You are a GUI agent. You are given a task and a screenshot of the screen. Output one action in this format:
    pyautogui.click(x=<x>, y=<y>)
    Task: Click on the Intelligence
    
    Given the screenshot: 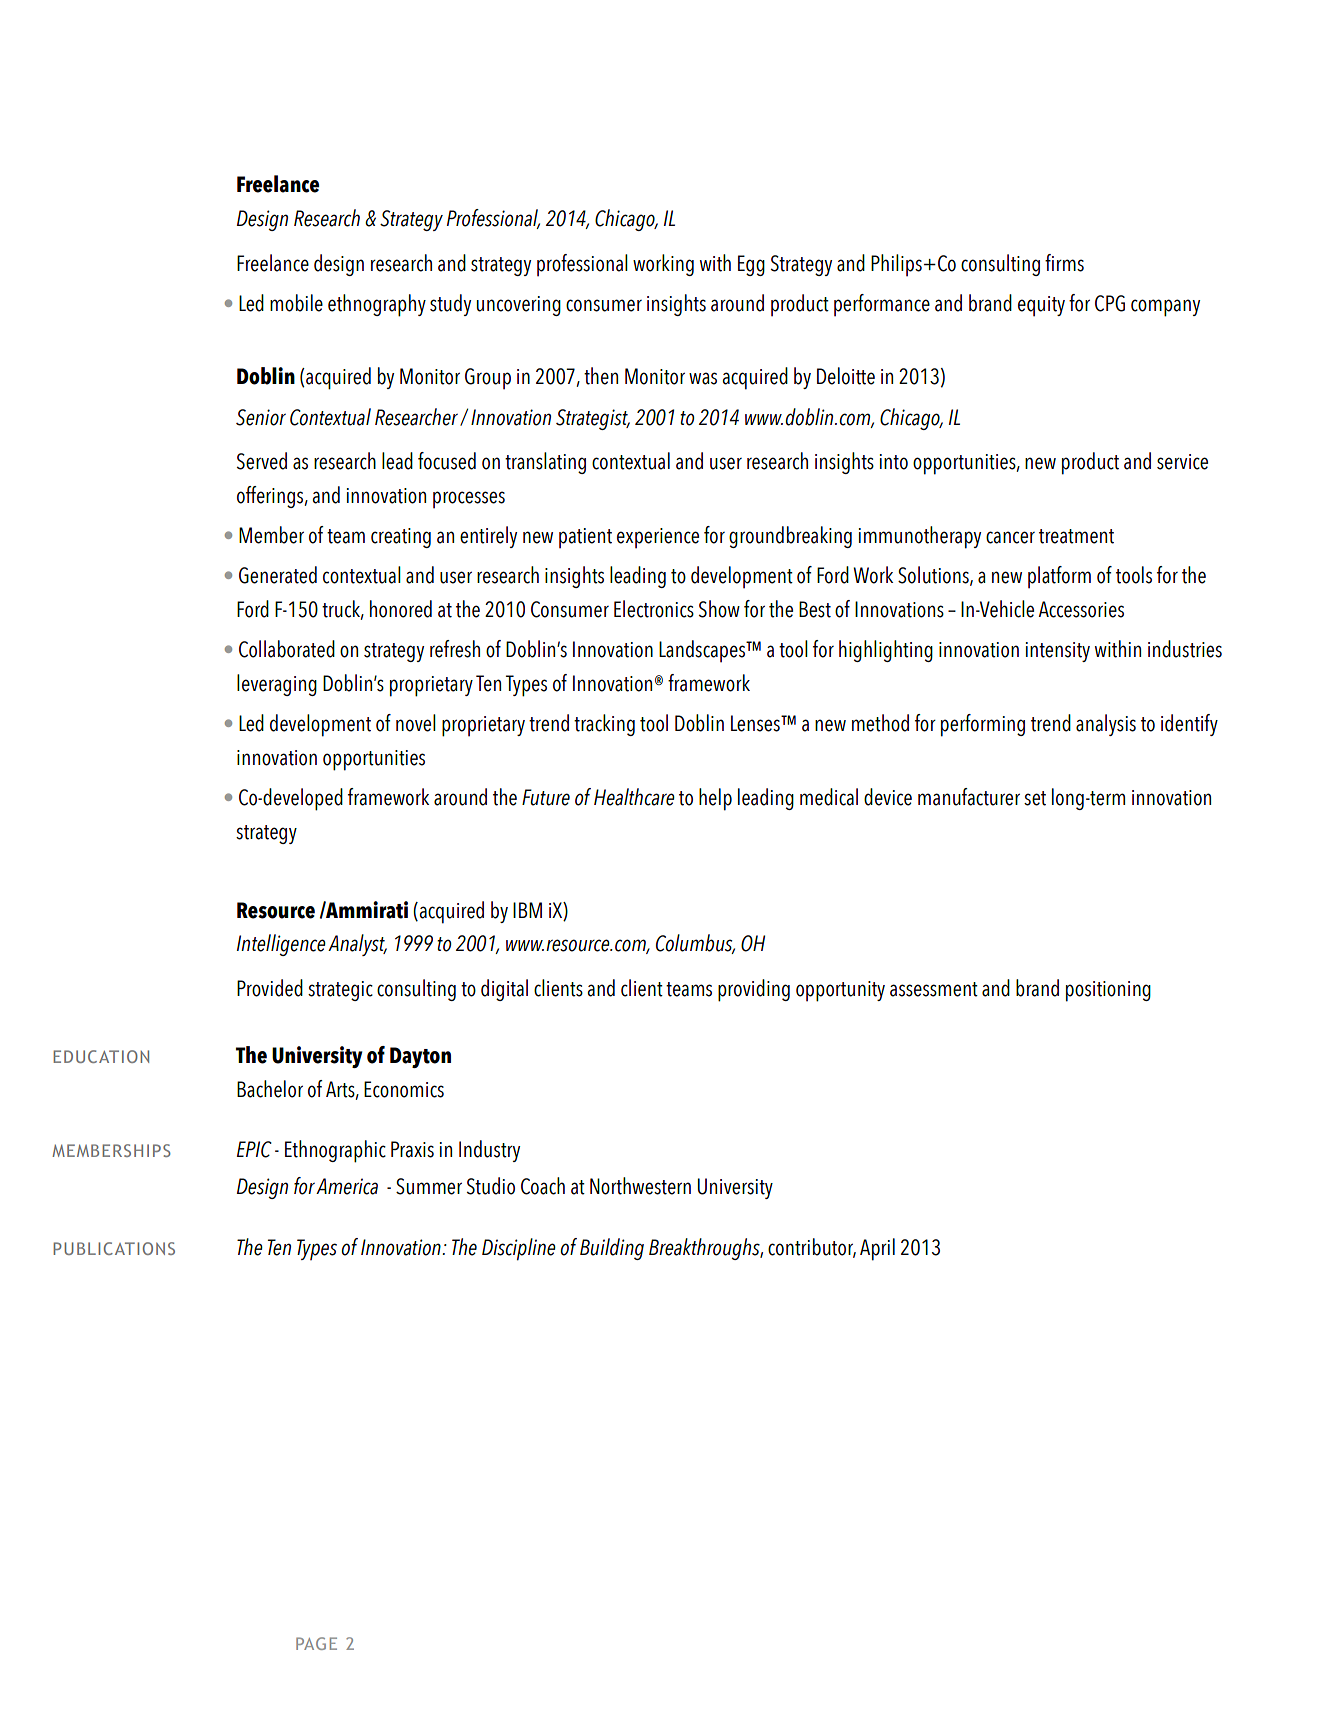 What is the action you would take?
    pyautogui.click(x=281, y=945)
